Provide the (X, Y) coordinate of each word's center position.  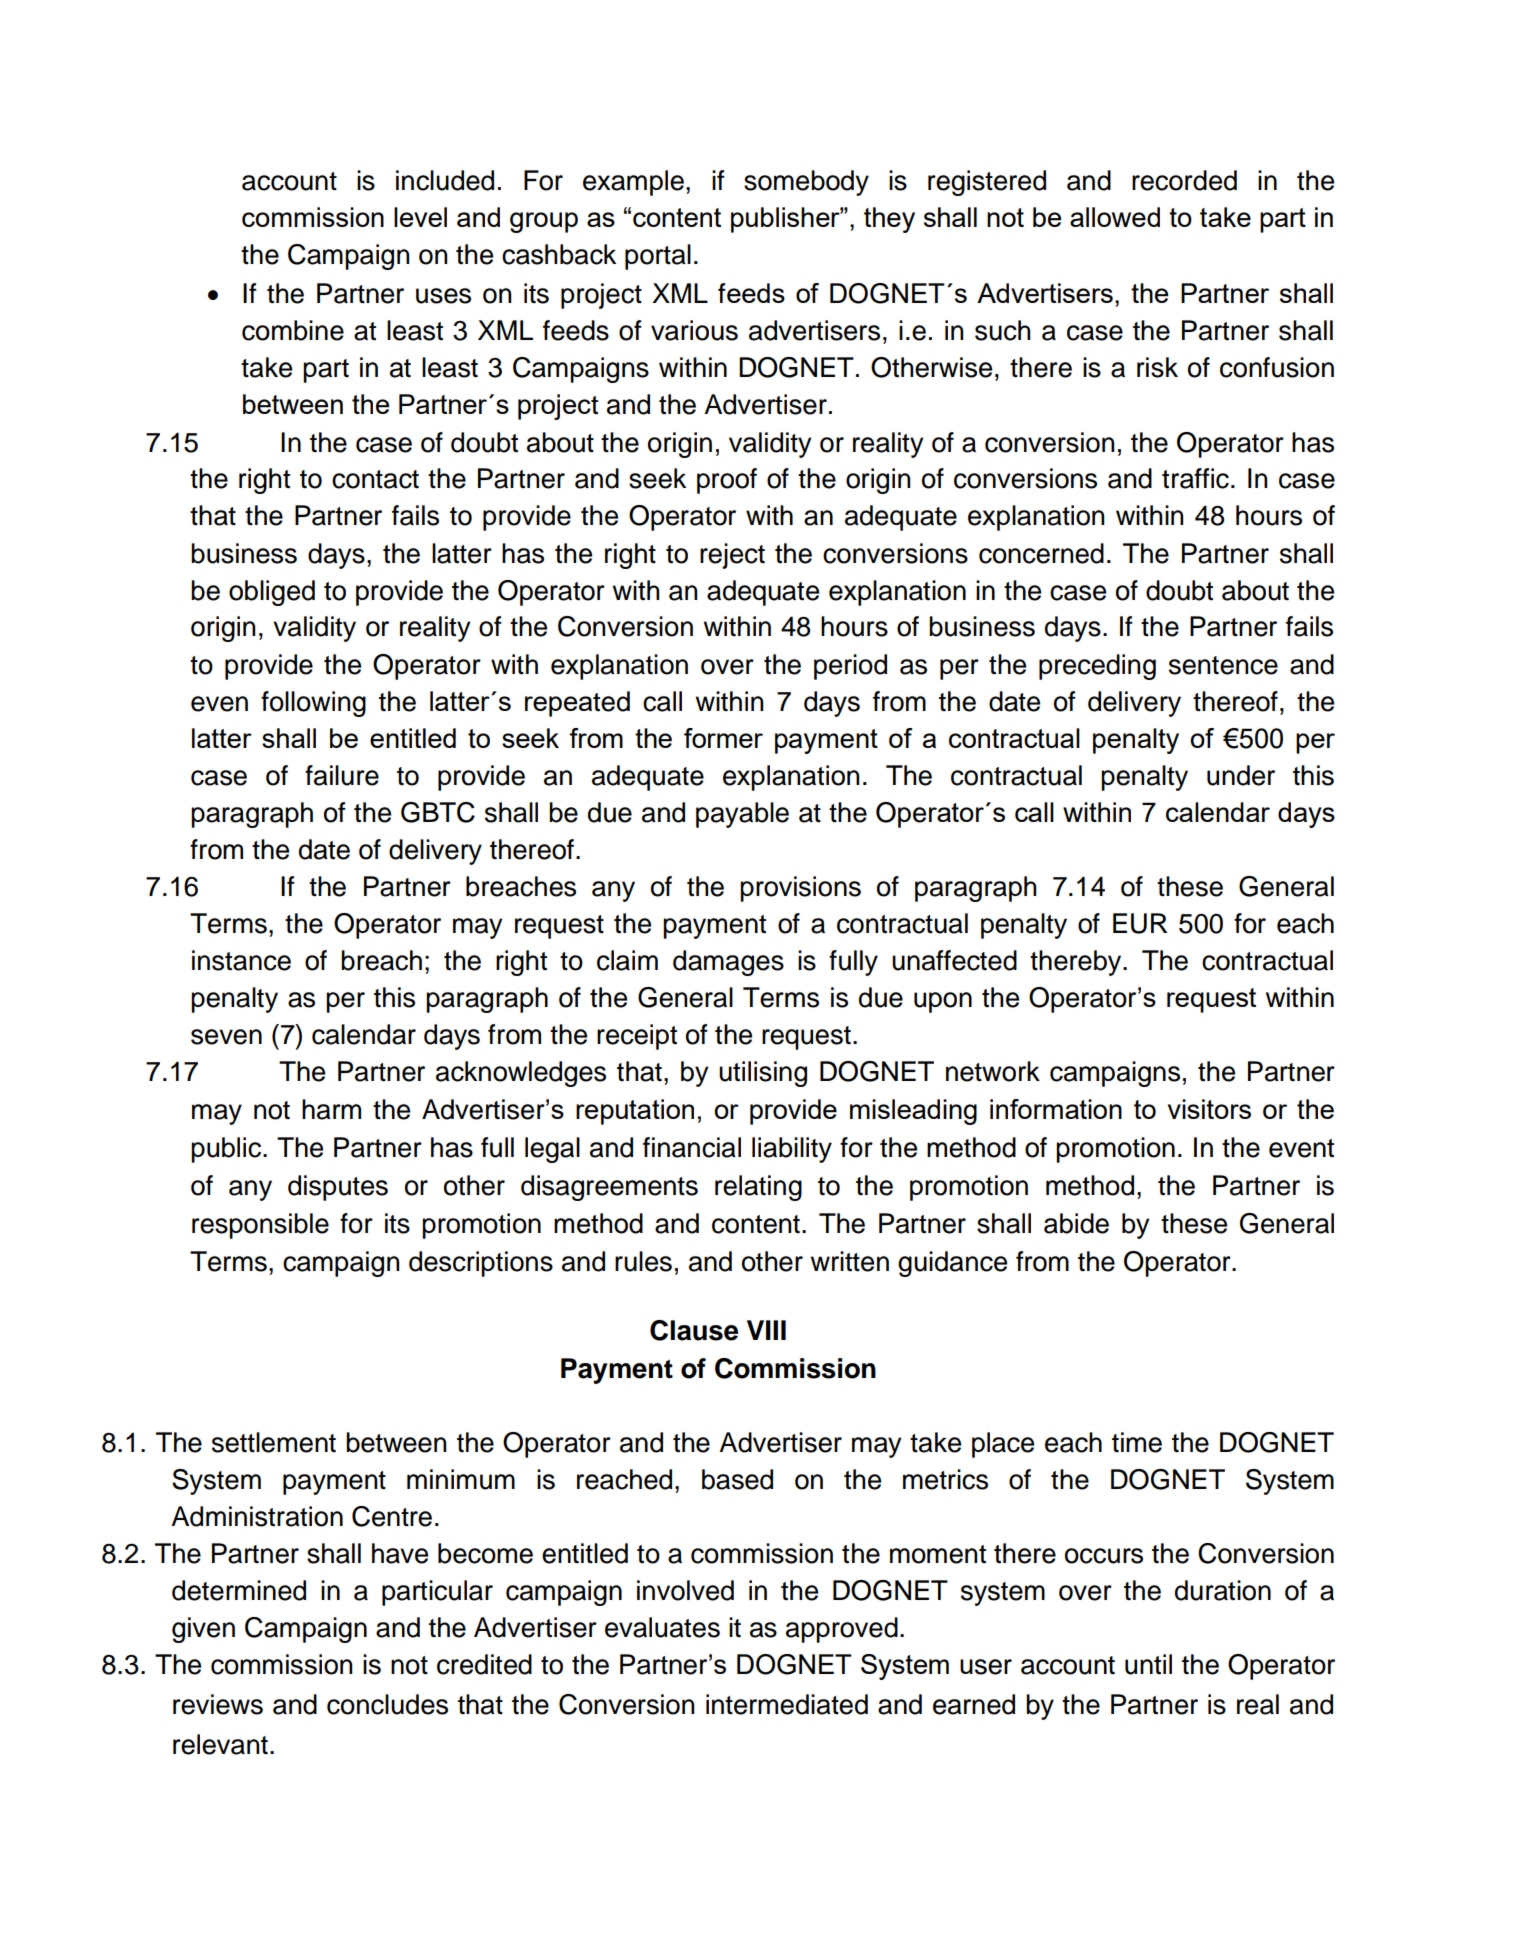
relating (758, 1188)
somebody (806, 183)
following (313, 704)
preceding (1097, 667)
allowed (1115, 217)
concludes (387, 1704)
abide (1076, 1223)
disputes (338, 1188)
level (420, 217)
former (723, 738)
